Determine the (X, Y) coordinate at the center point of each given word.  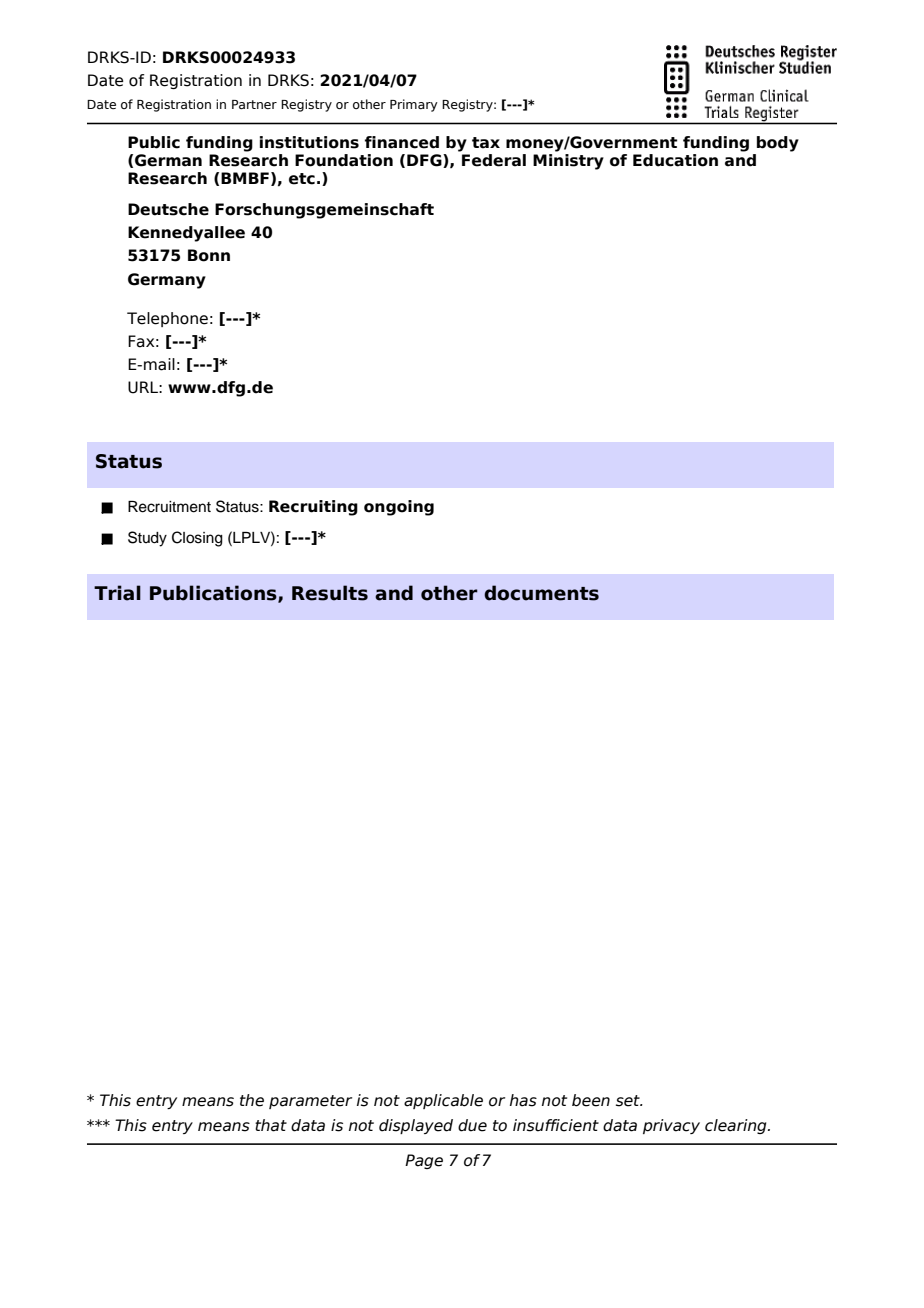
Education (675, 160)
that (271, 1125)
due (472, 1125)
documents (541, 593)
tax (486, 143)
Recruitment (169, 507)
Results (330, 593)
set (629, 1101)
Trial (117, 593)
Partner (254, 104)
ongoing (399, 508)
